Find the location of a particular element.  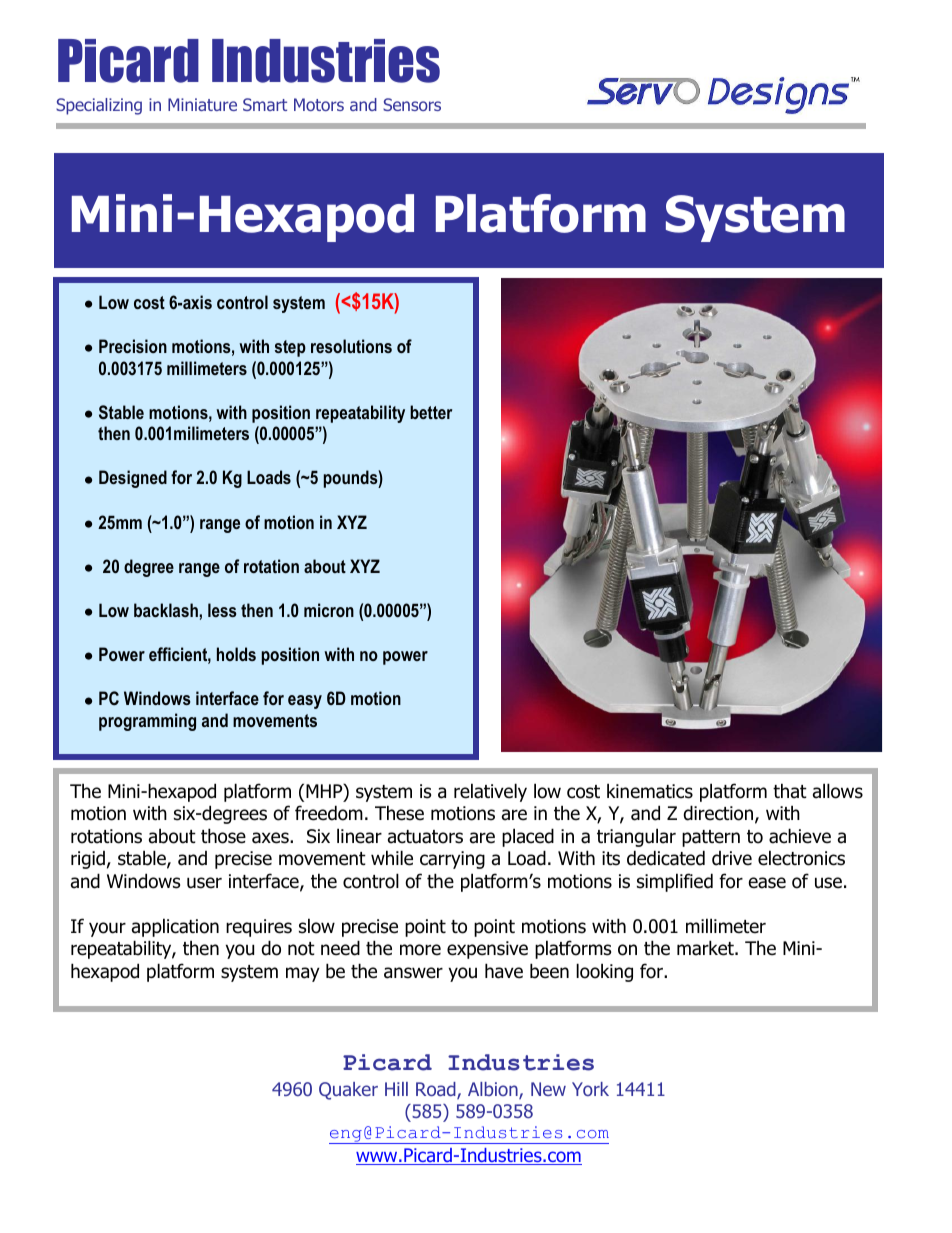

better is located at coordinates (431, 412).
